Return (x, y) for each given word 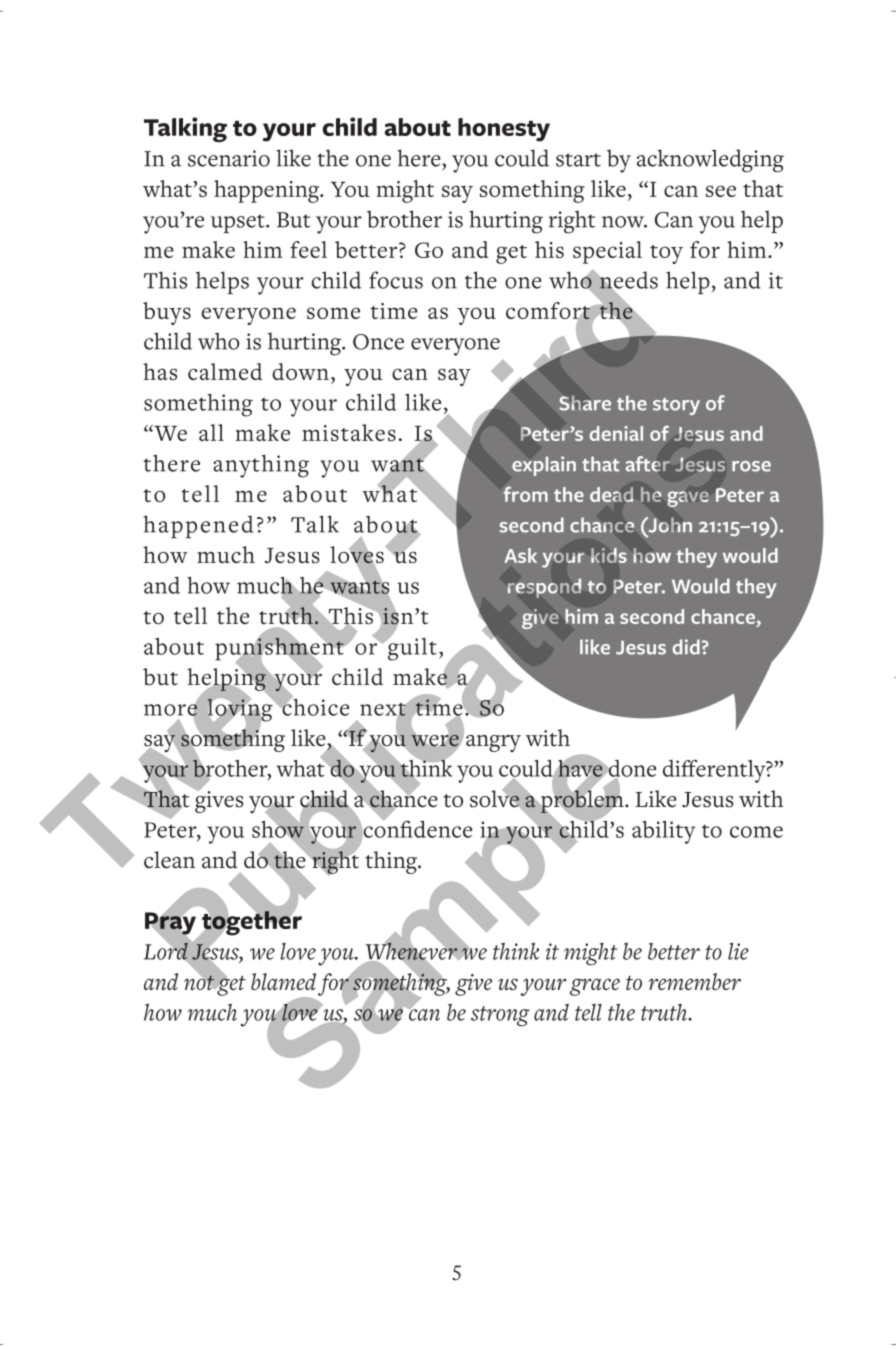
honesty (504, 130)
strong (500, 1016)
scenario (229, 158)
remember (695, 981)
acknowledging (710, 161)
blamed (283, 981)
